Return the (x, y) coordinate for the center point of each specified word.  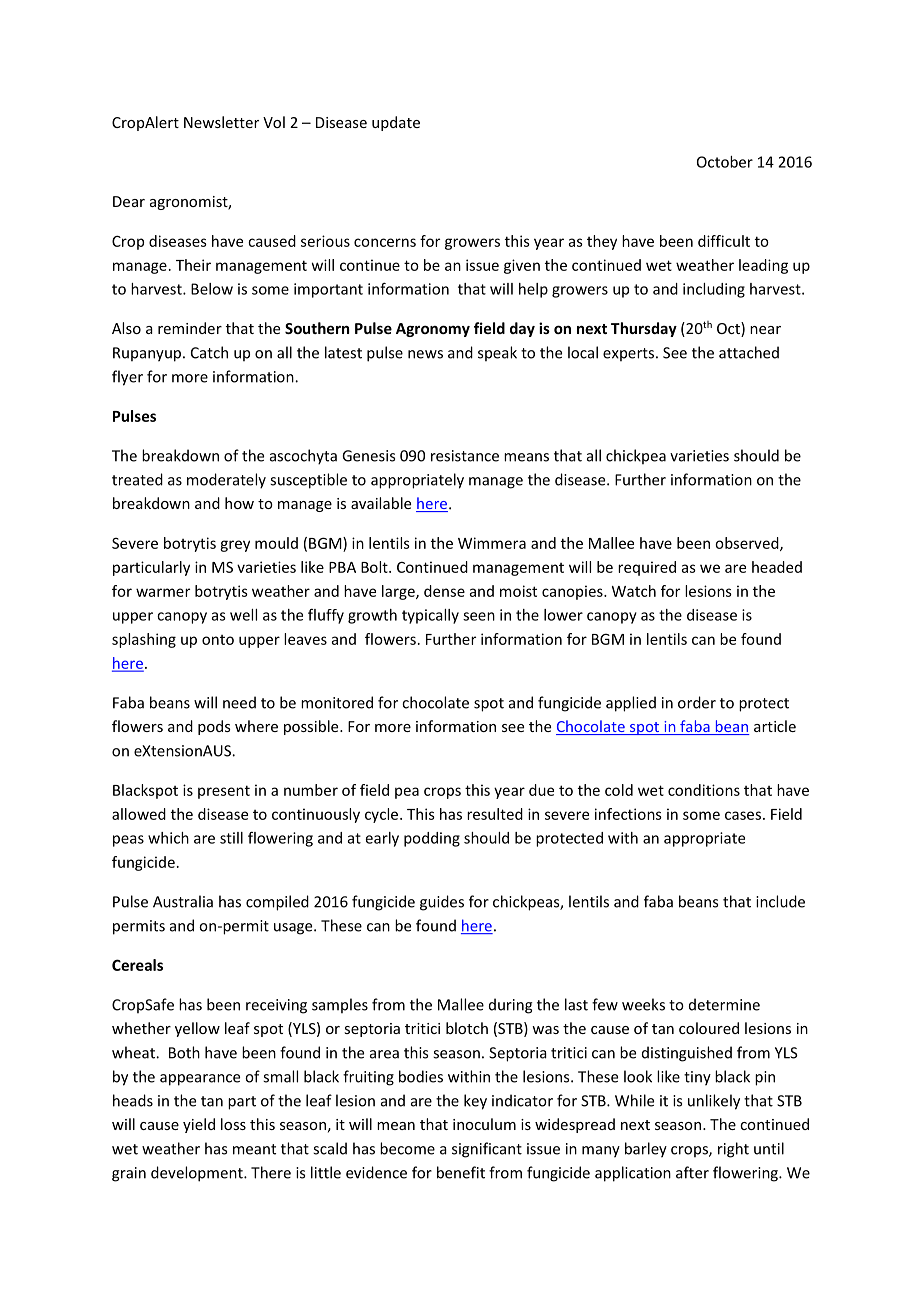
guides (442, 903)
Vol (274, 122)
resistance (465, 456)
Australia (183, 901)
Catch (209, 352)
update (396, 123)
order (697, 702)
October (725, 162)
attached (749, 352)
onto (218, 640)
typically (430, 616)
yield (199, 1125)
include (780, 901)
